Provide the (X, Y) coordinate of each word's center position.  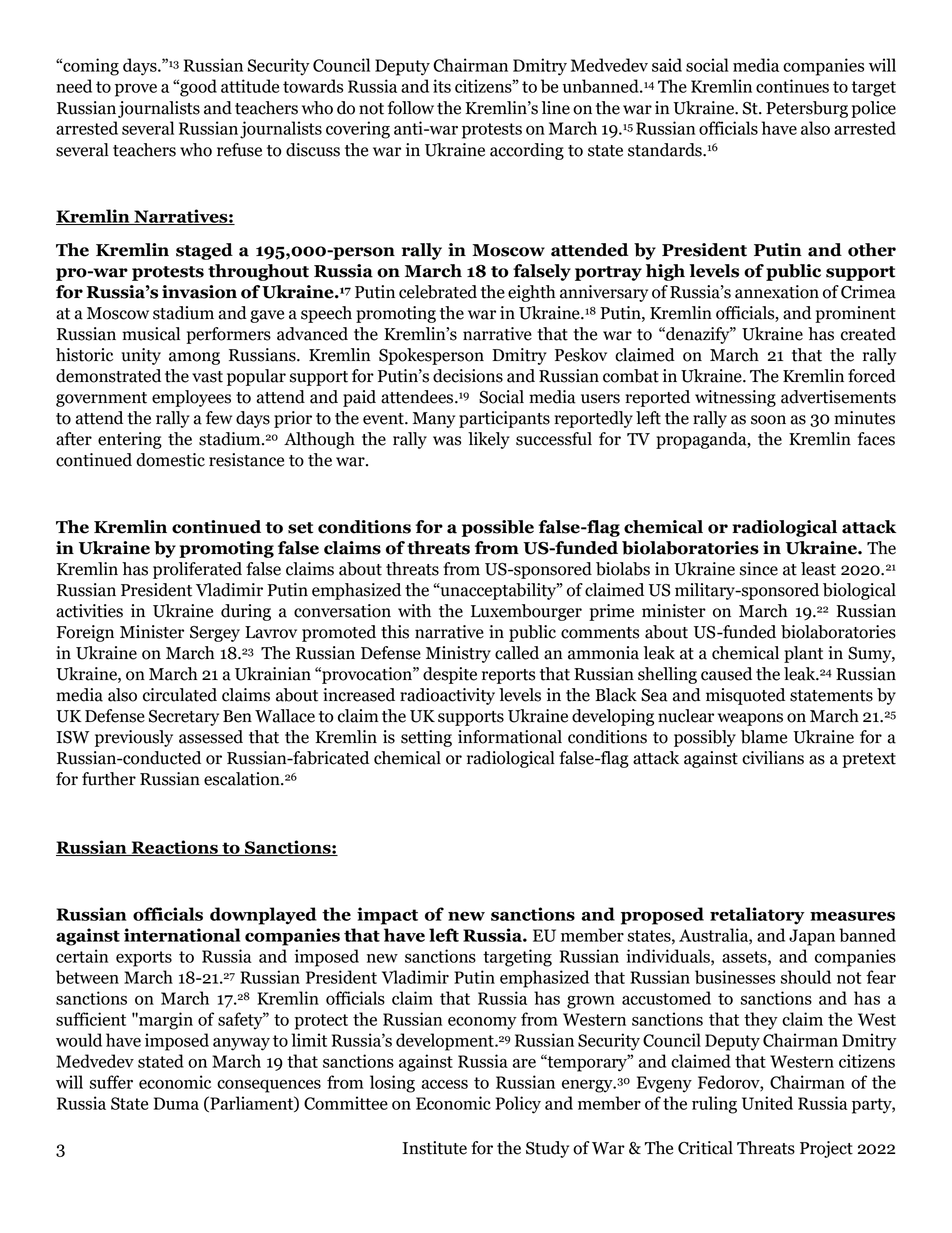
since (759, 569)
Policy (518, 1105)
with (414, 611)
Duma (176, 1103)
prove (136, 90)
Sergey (215, 634)
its (442, 86)
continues (792, 86)
